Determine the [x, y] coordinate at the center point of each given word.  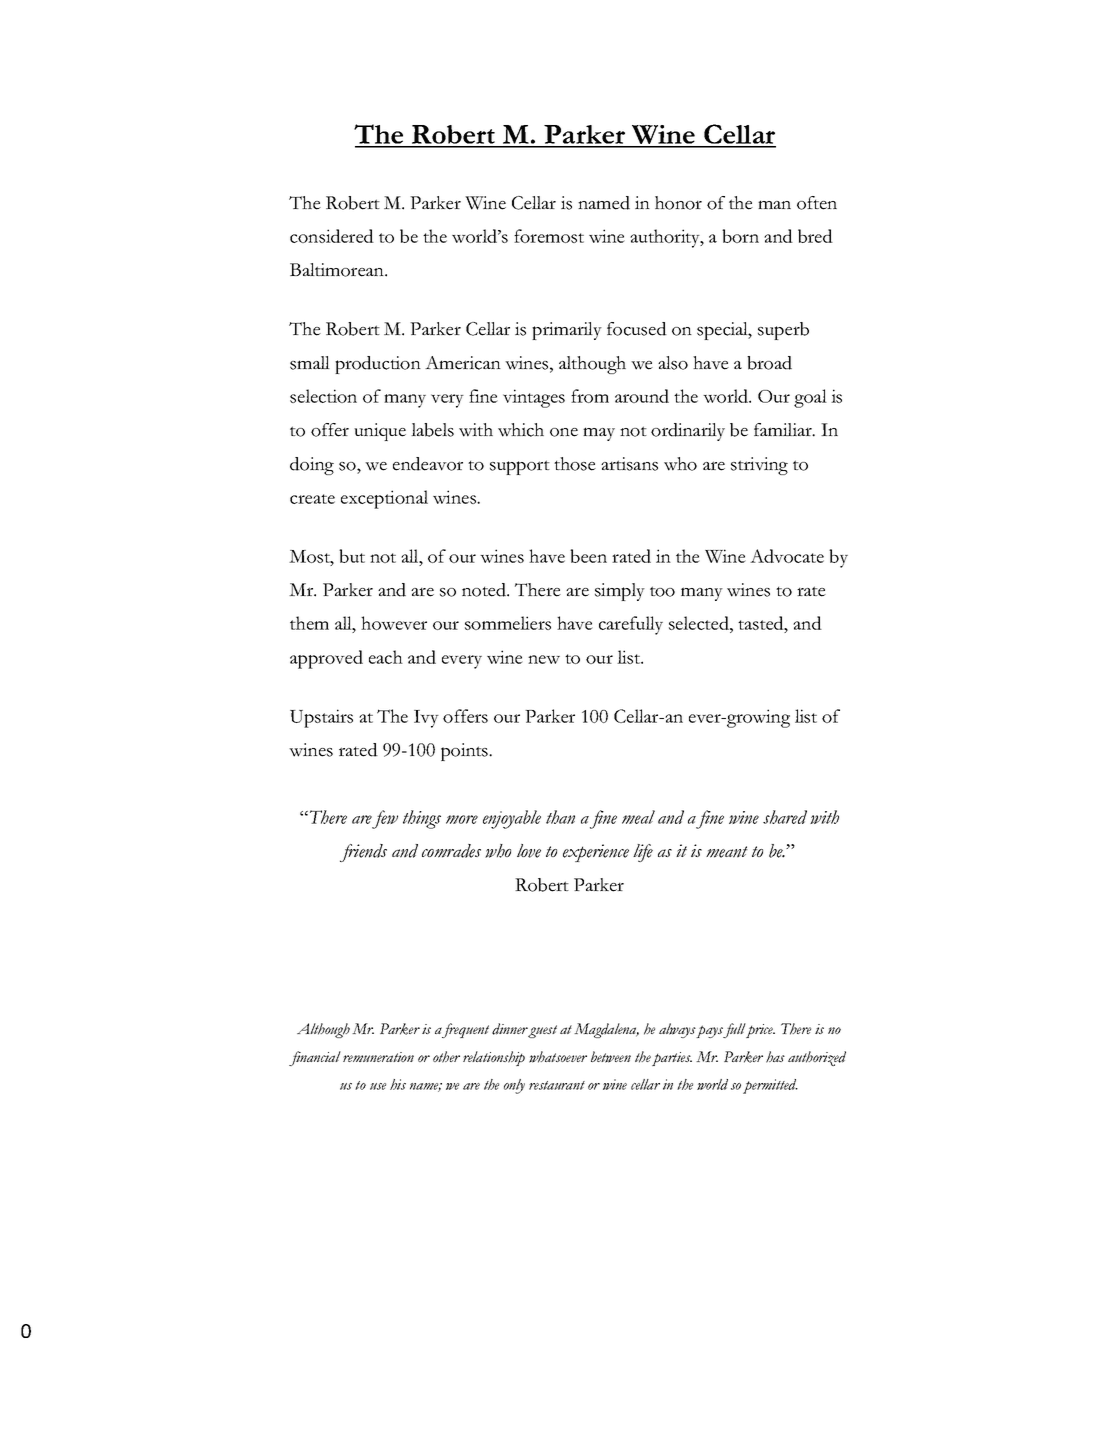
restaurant [557, 1085]
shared [785, 817]
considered [332, 236]
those [575, 464]
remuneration [378, 1057]
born [740, 236]
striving [759, 466]
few [385, 819]
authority [666, 238]
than [560, 817]
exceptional [384, 499]
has [775, 1057]
